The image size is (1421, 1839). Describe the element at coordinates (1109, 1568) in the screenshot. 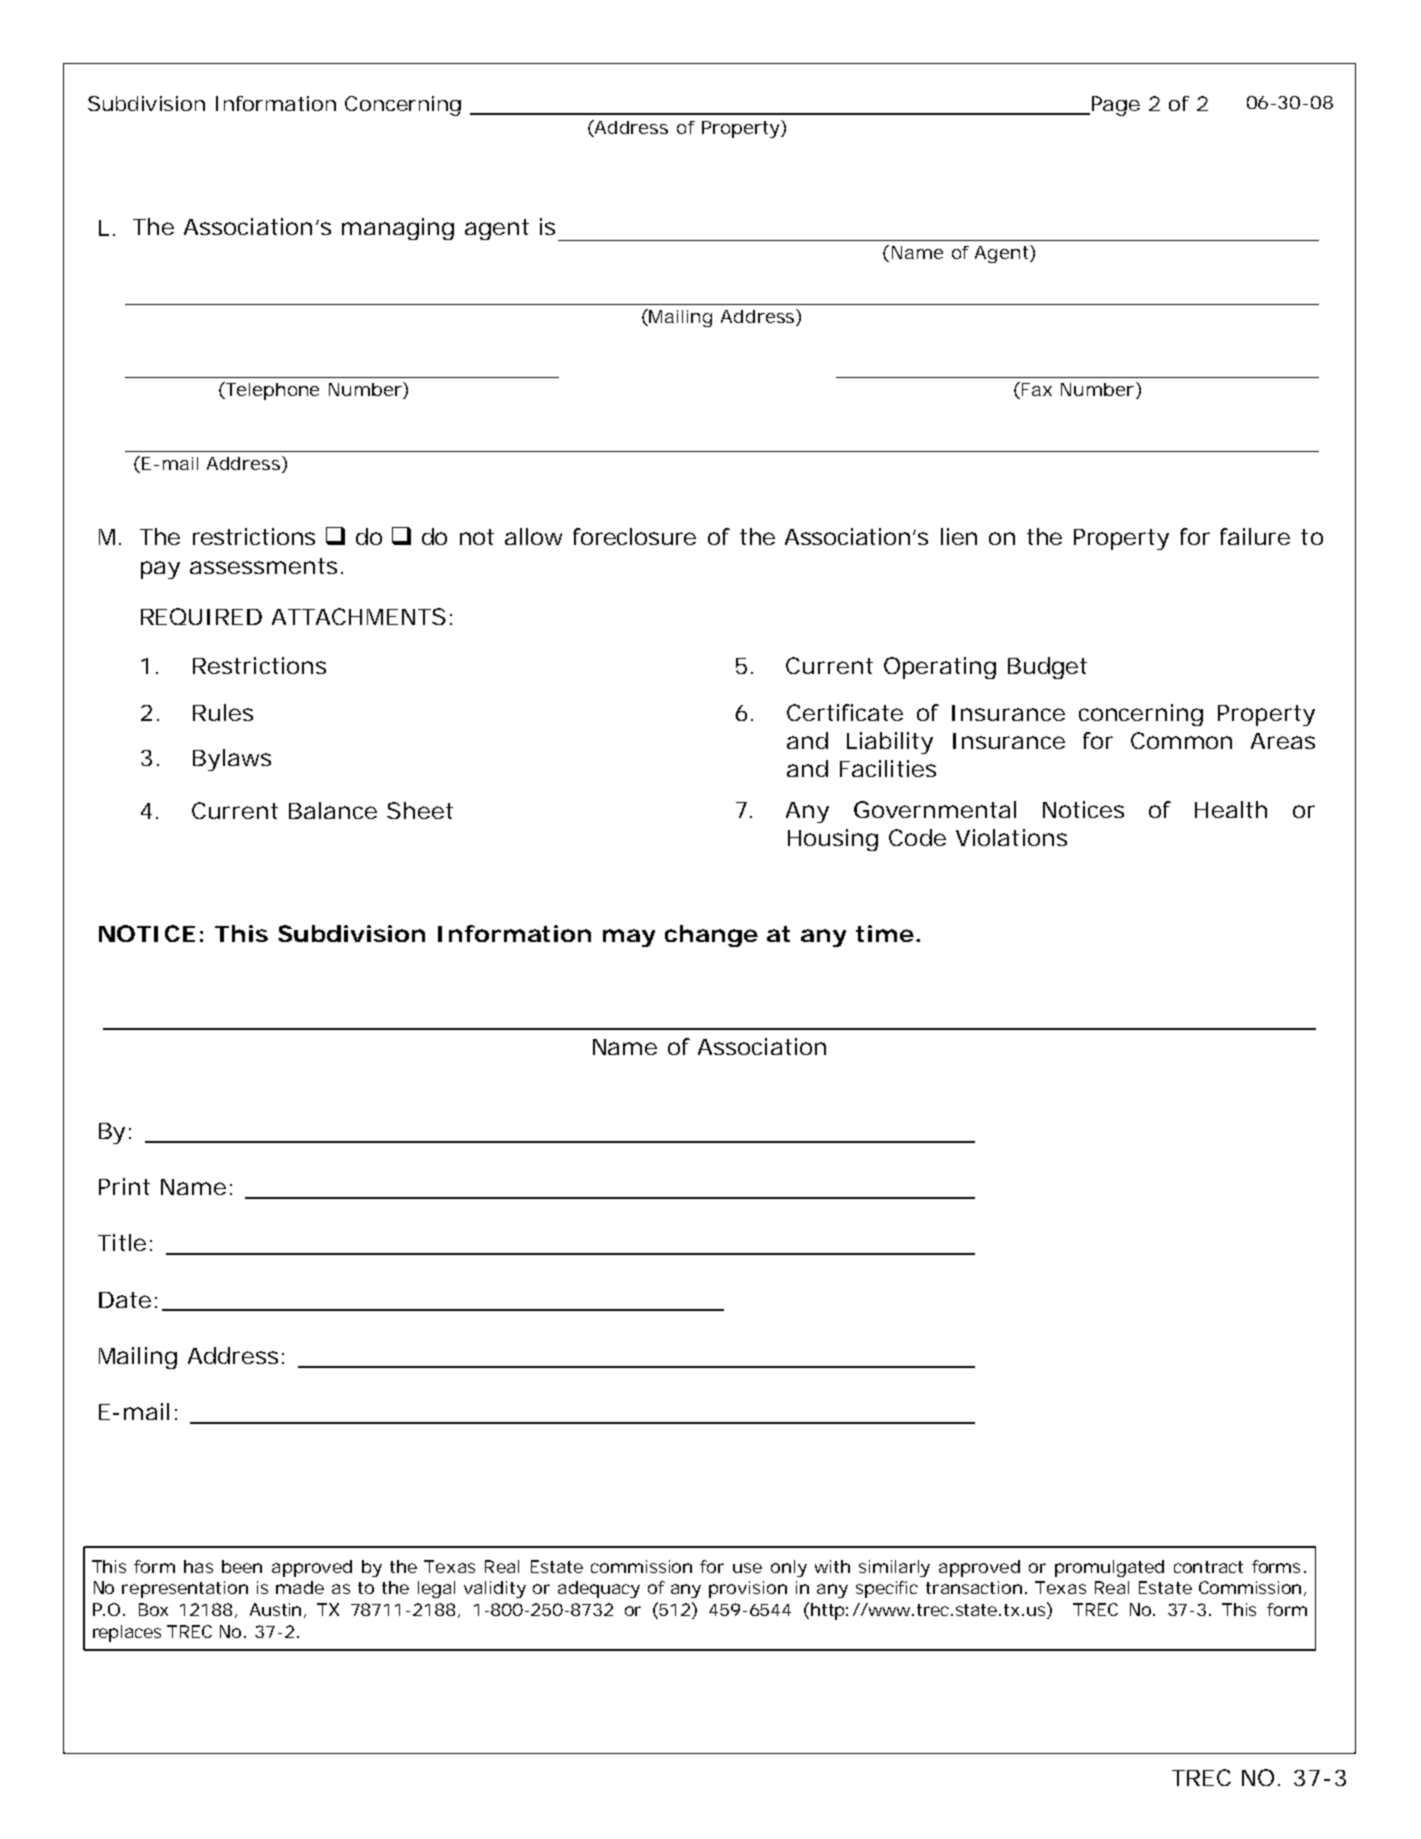

I see `promulgated` at that location.
